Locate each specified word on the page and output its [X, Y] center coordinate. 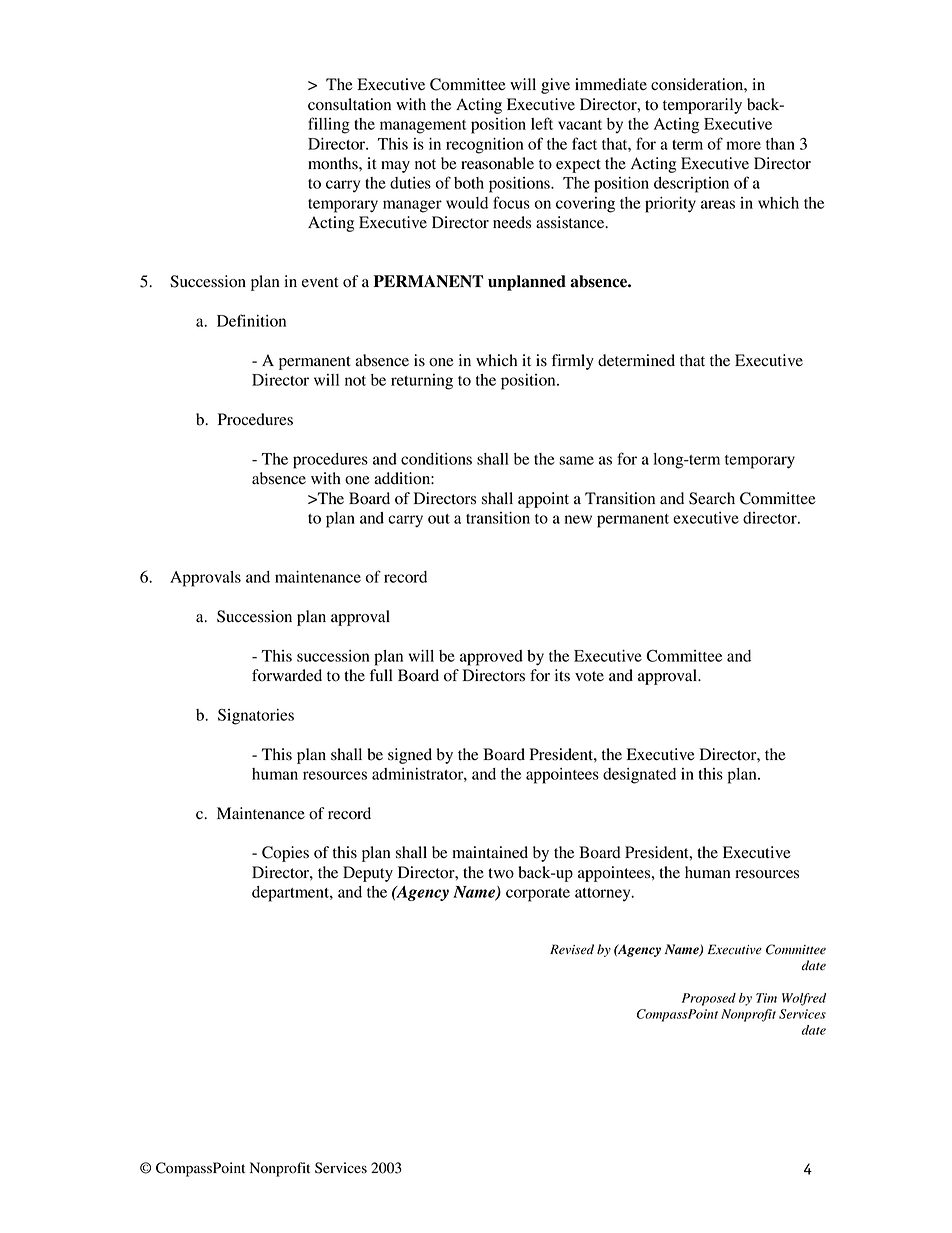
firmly [573, 362]
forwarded [287, 675]
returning [422, 382]
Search [712, 498]
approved [491, 658]
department [291, 894]
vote [589, 676]
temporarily [702, 106]
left [542, 123]
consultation [349, 104]
